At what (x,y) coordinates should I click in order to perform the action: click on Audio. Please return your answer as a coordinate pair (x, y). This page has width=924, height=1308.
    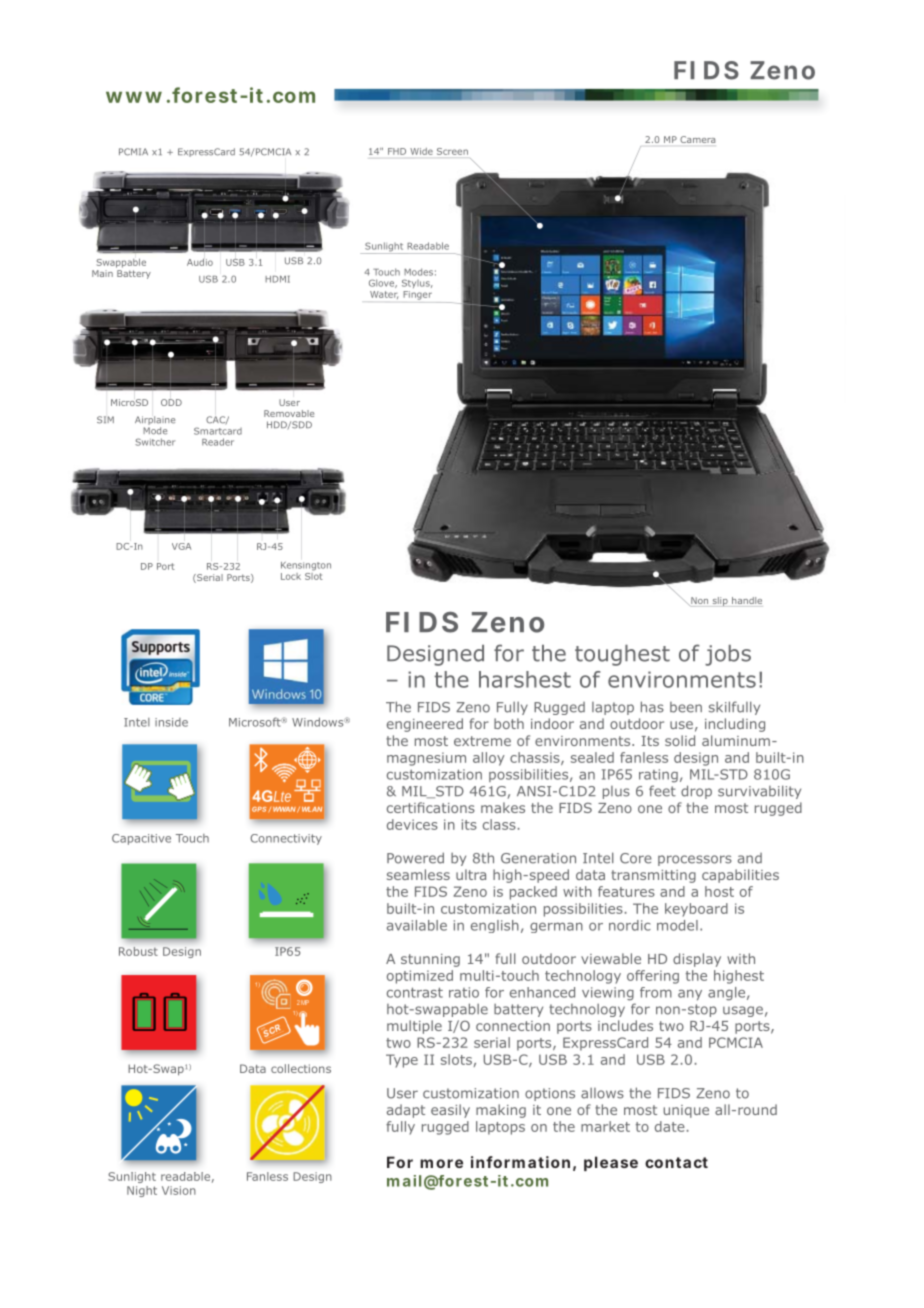
    Looking at the image, I should click on (200, 262).
